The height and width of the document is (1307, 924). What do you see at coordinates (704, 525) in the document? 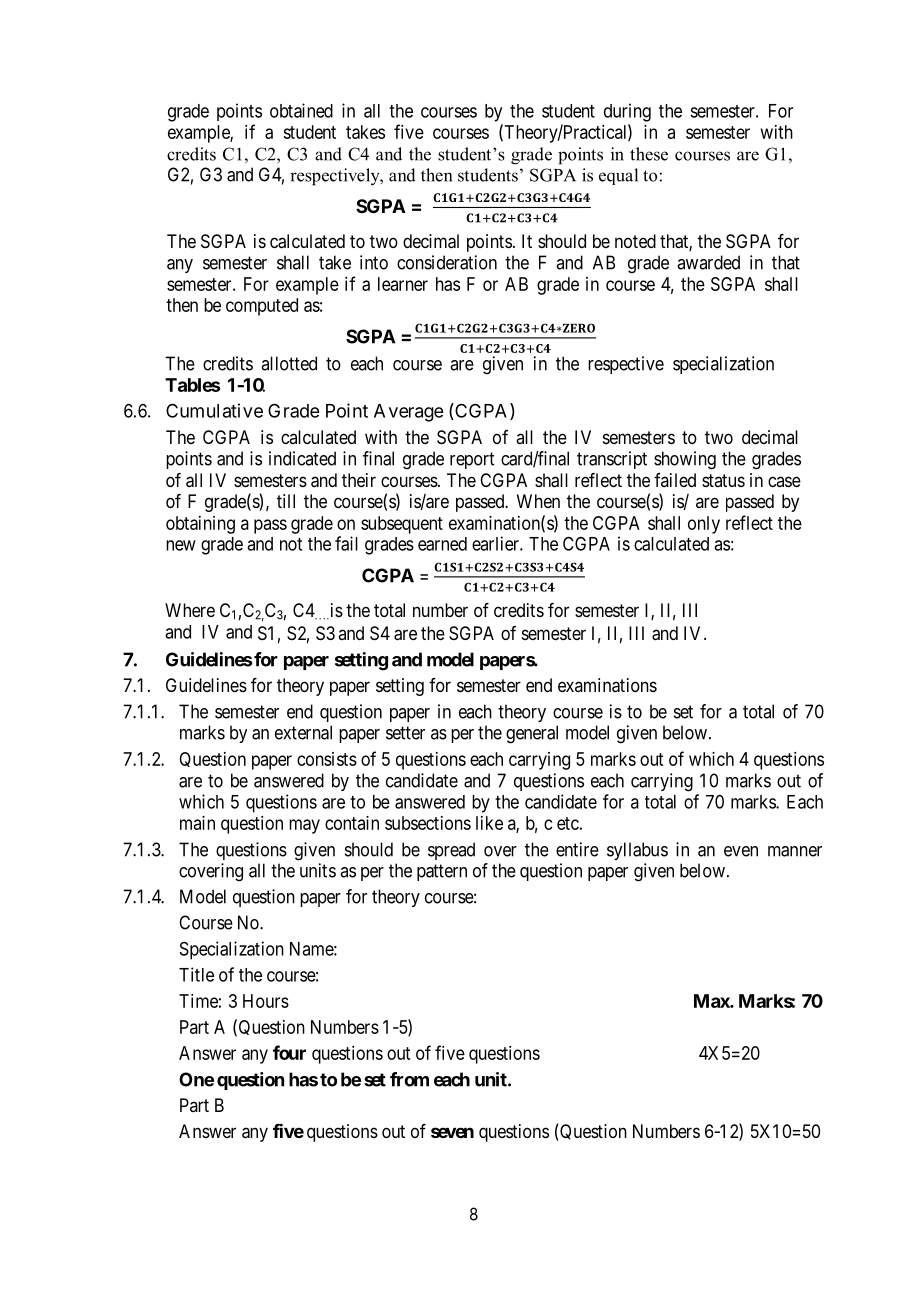
I see `only` at bounding box center [704, 525].
